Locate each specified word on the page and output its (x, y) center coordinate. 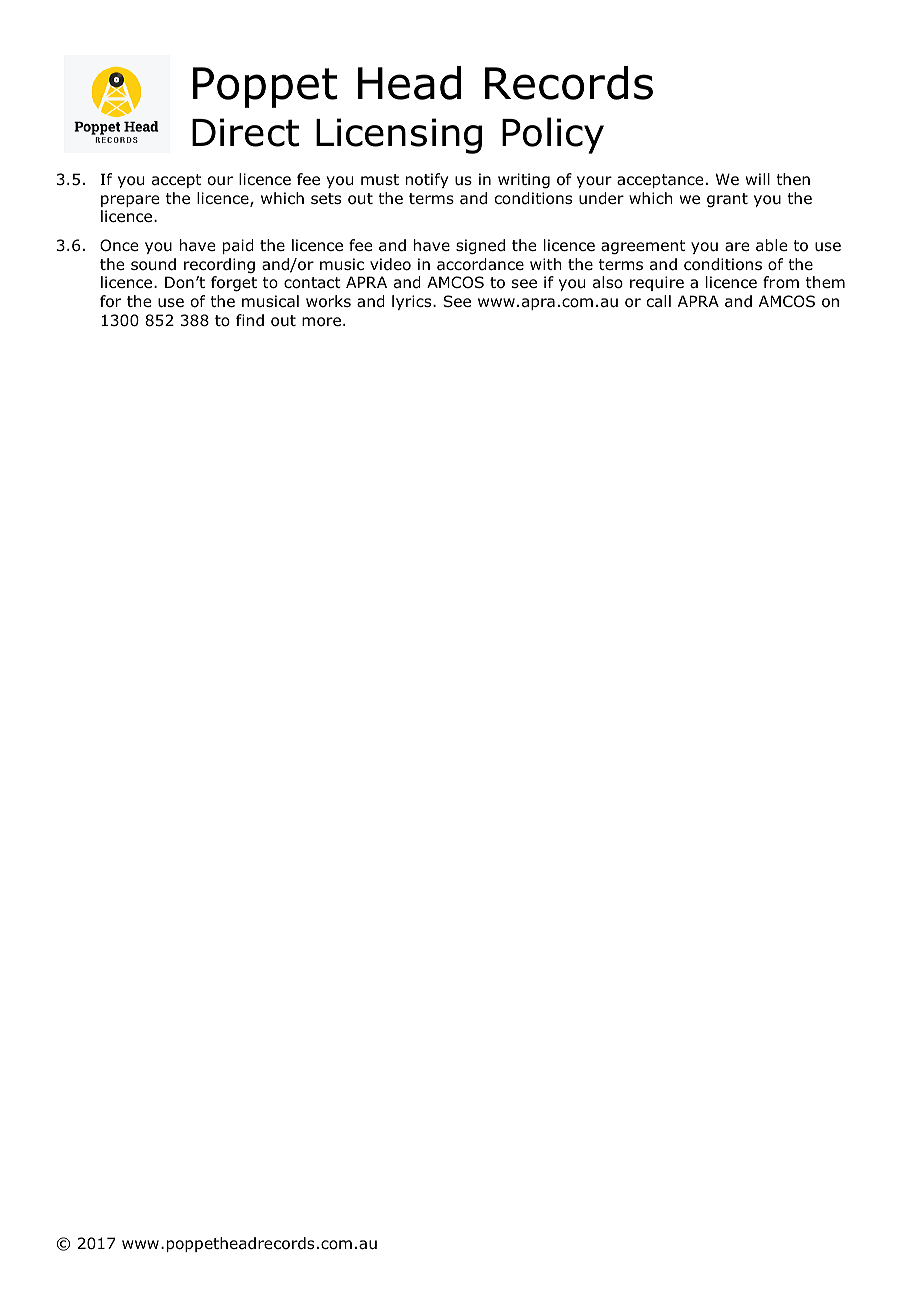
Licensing (399, 136)
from (781, 282)
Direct (245, 132)
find (250, 320)
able (771, 245)
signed (480, 246)
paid (238, 246)
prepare (130, 201)
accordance (480, 264)
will (758, 179)
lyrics (413, 302)
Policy (553, 135)
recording (219, 265)
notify (427, 180)
